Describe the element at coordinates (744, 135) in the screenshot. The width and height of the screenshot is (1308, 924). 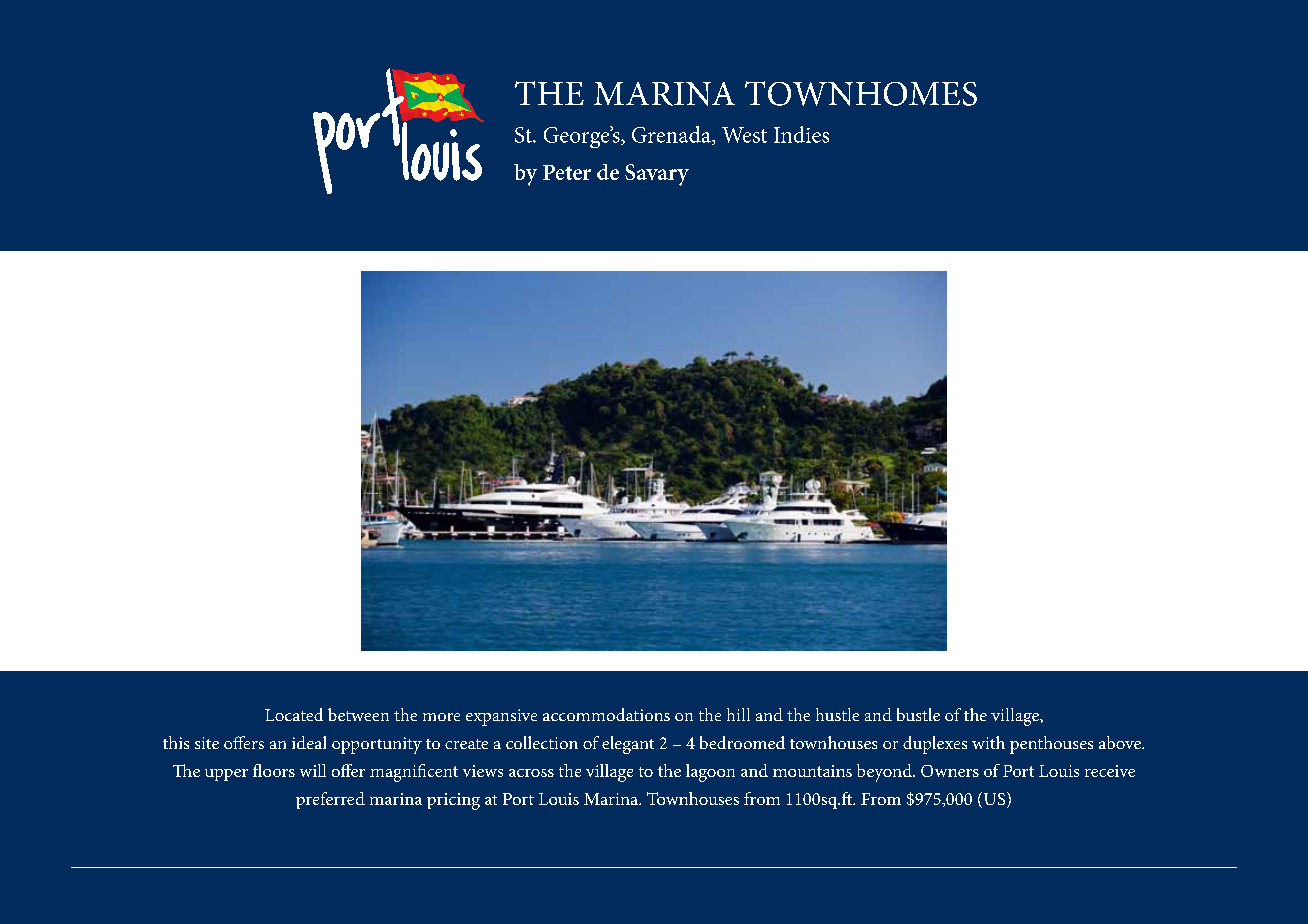
I see `West` at that location.
